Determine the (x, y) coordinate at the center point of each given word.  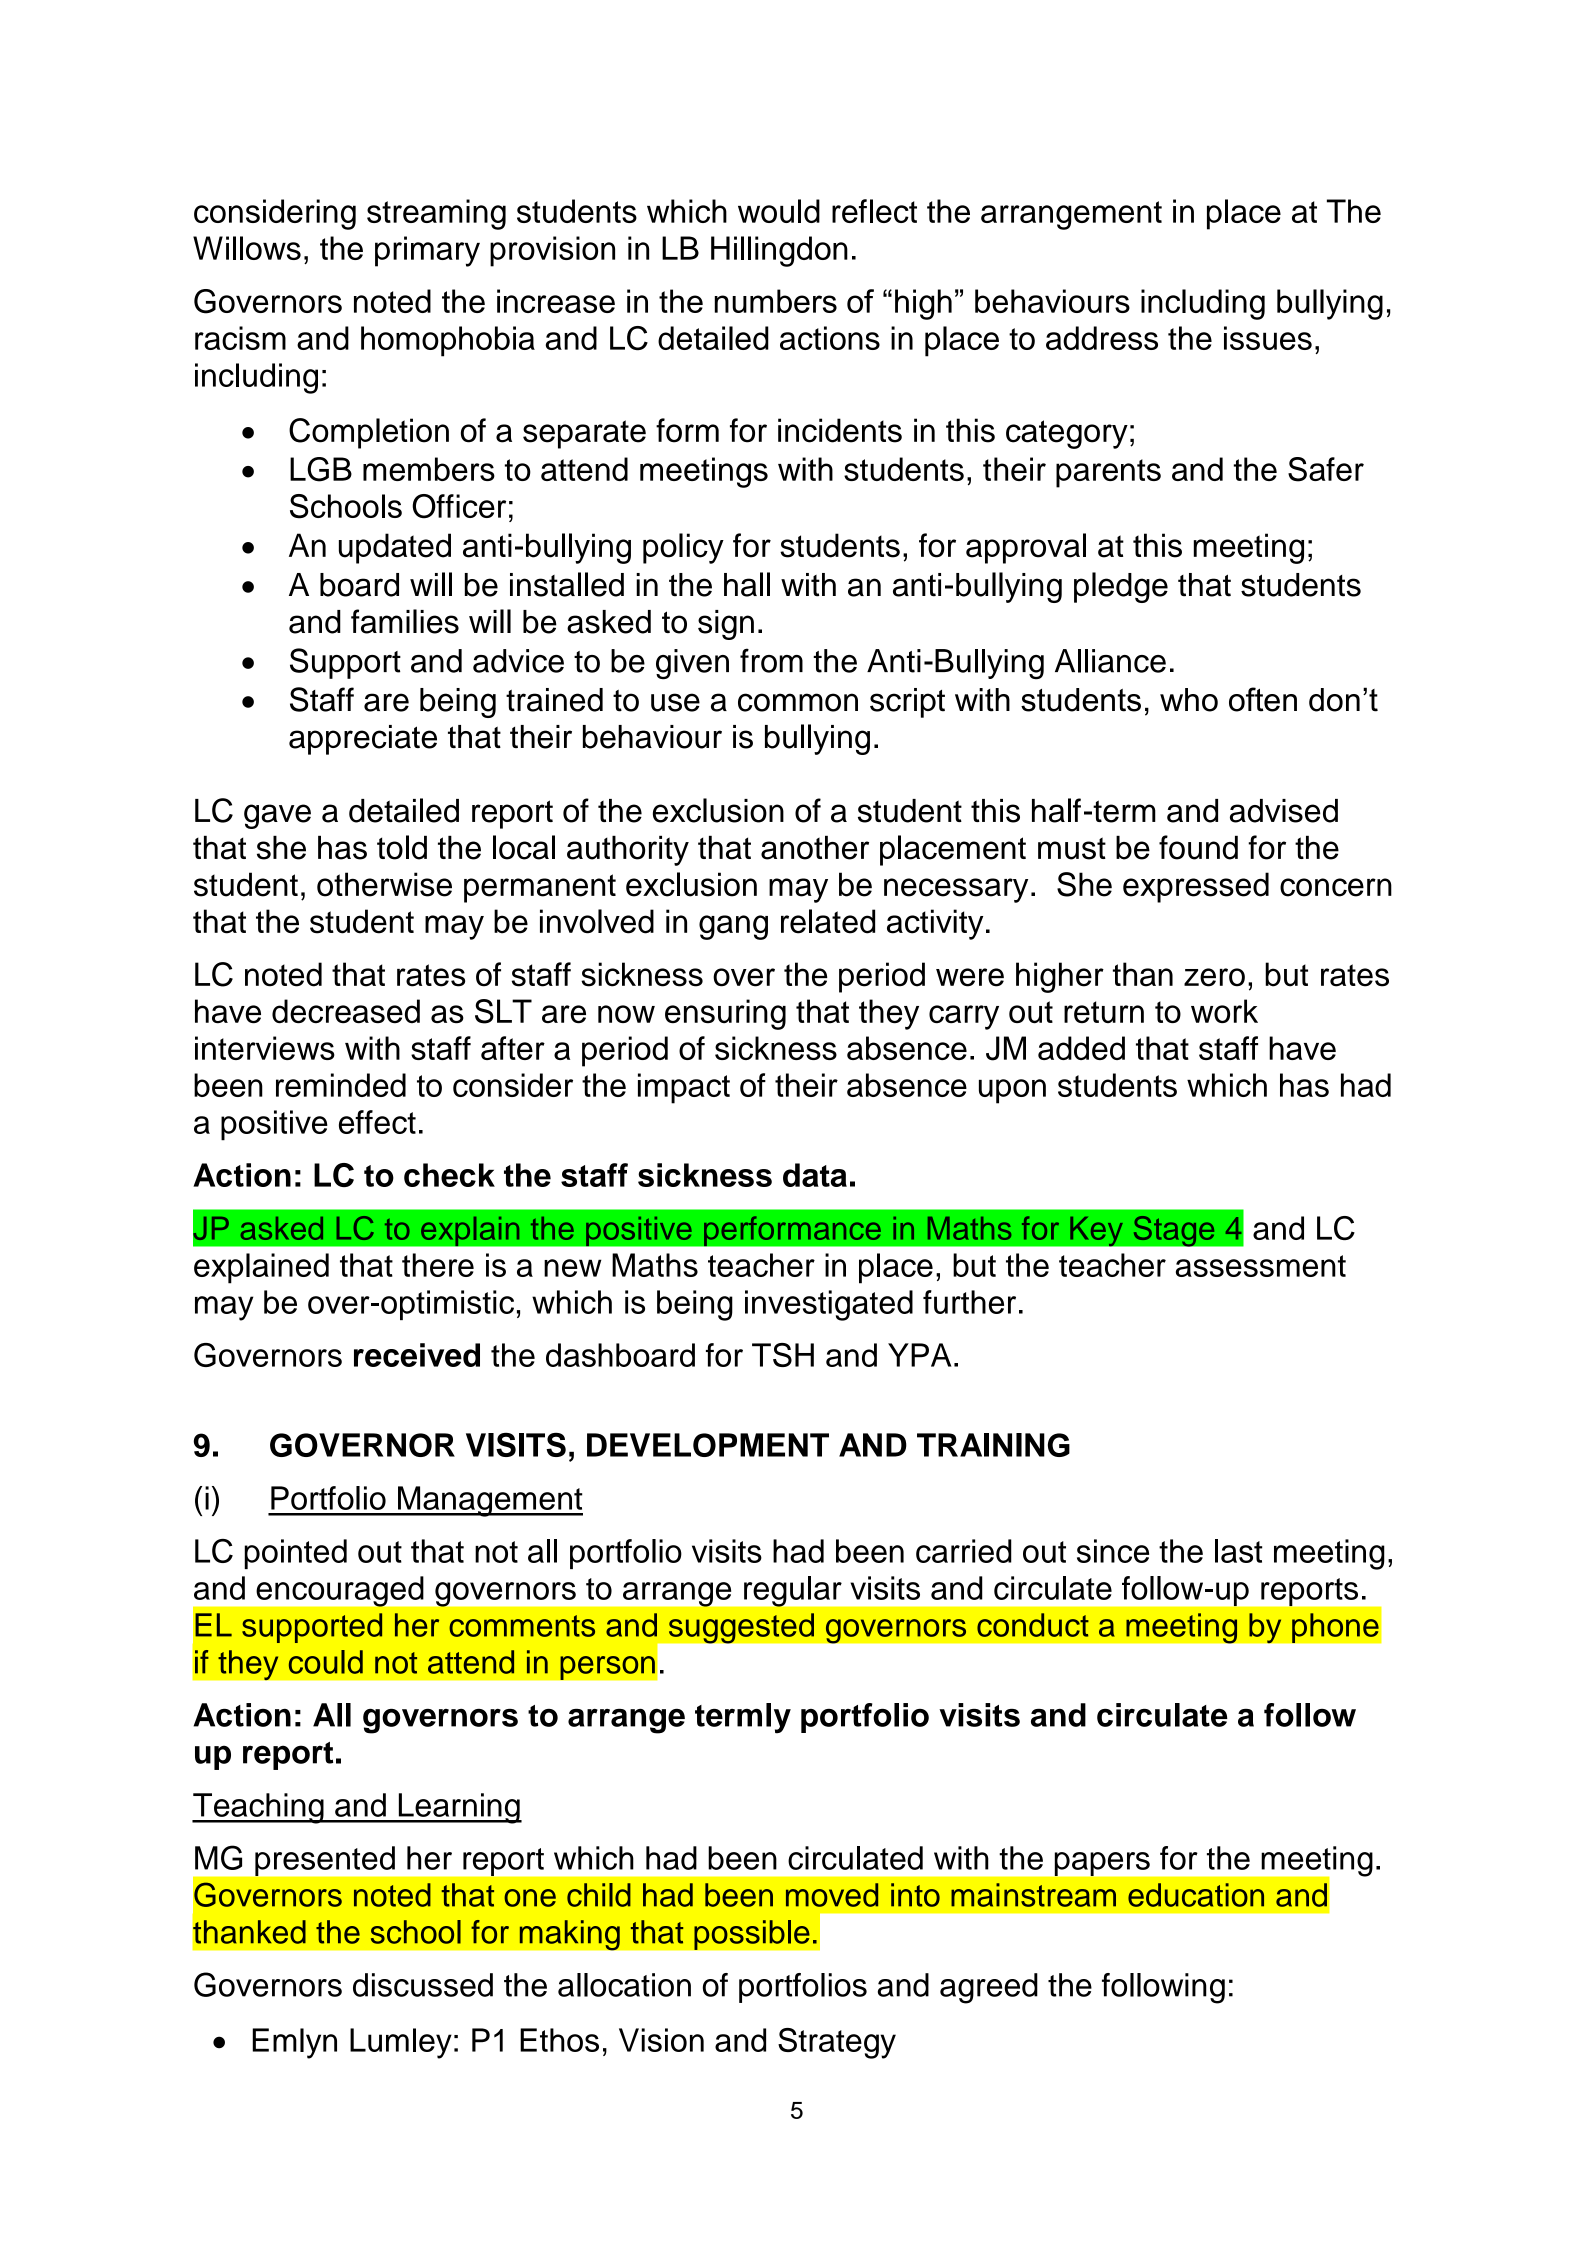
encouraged (340, 1591)
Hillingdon (779, 251)
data (815, 1175)
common (798, 702)
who (1189, 700)
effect (377, 1122)
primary (427, 251)
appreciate (363, 740)
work (1224, 1011)
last (1238, 1551)
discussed (423, 1985)
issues (1268, 338)
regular (793, 1591)
